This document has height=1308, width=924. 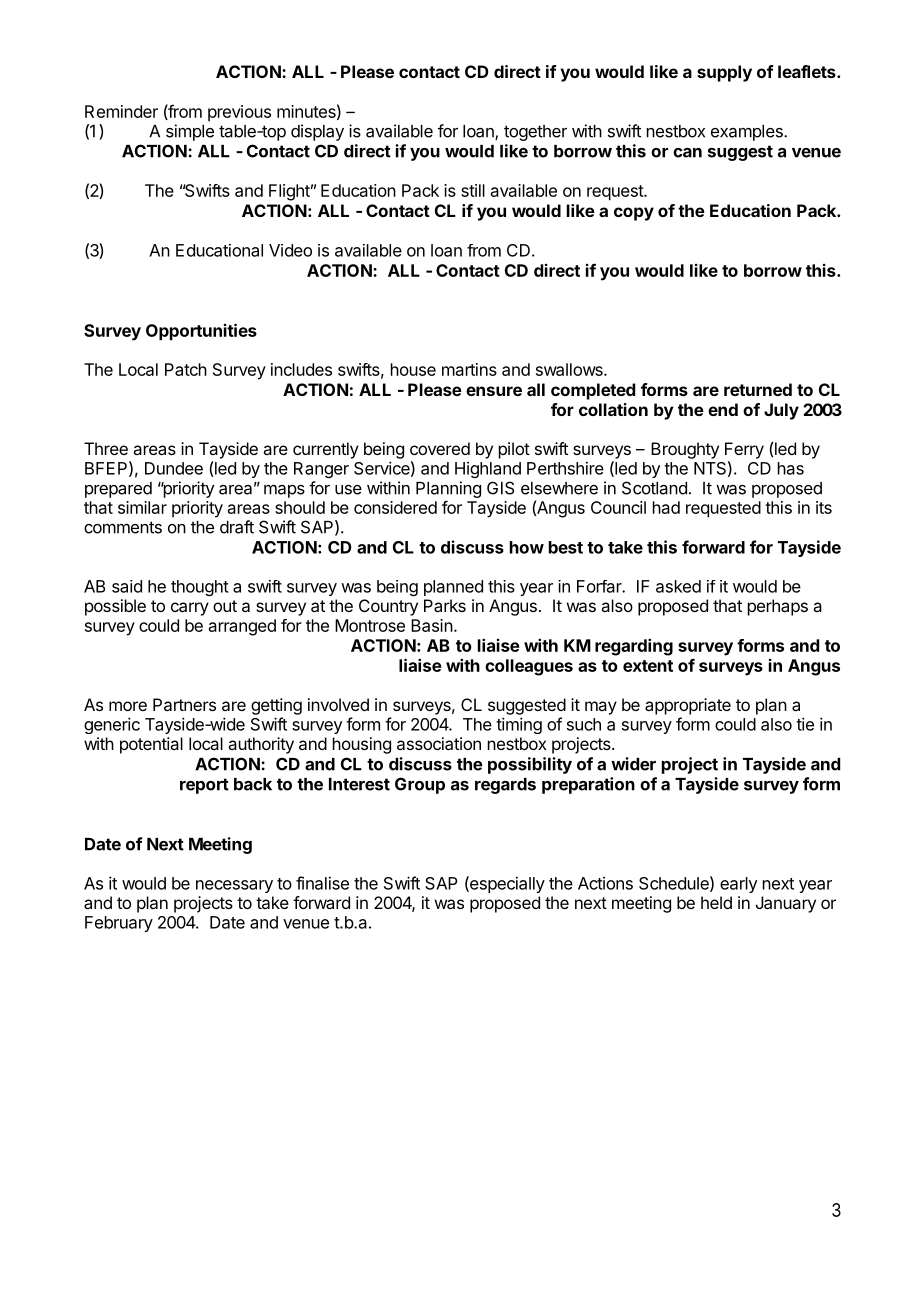 I want to click on necessary, so click(x=234, y=886).
